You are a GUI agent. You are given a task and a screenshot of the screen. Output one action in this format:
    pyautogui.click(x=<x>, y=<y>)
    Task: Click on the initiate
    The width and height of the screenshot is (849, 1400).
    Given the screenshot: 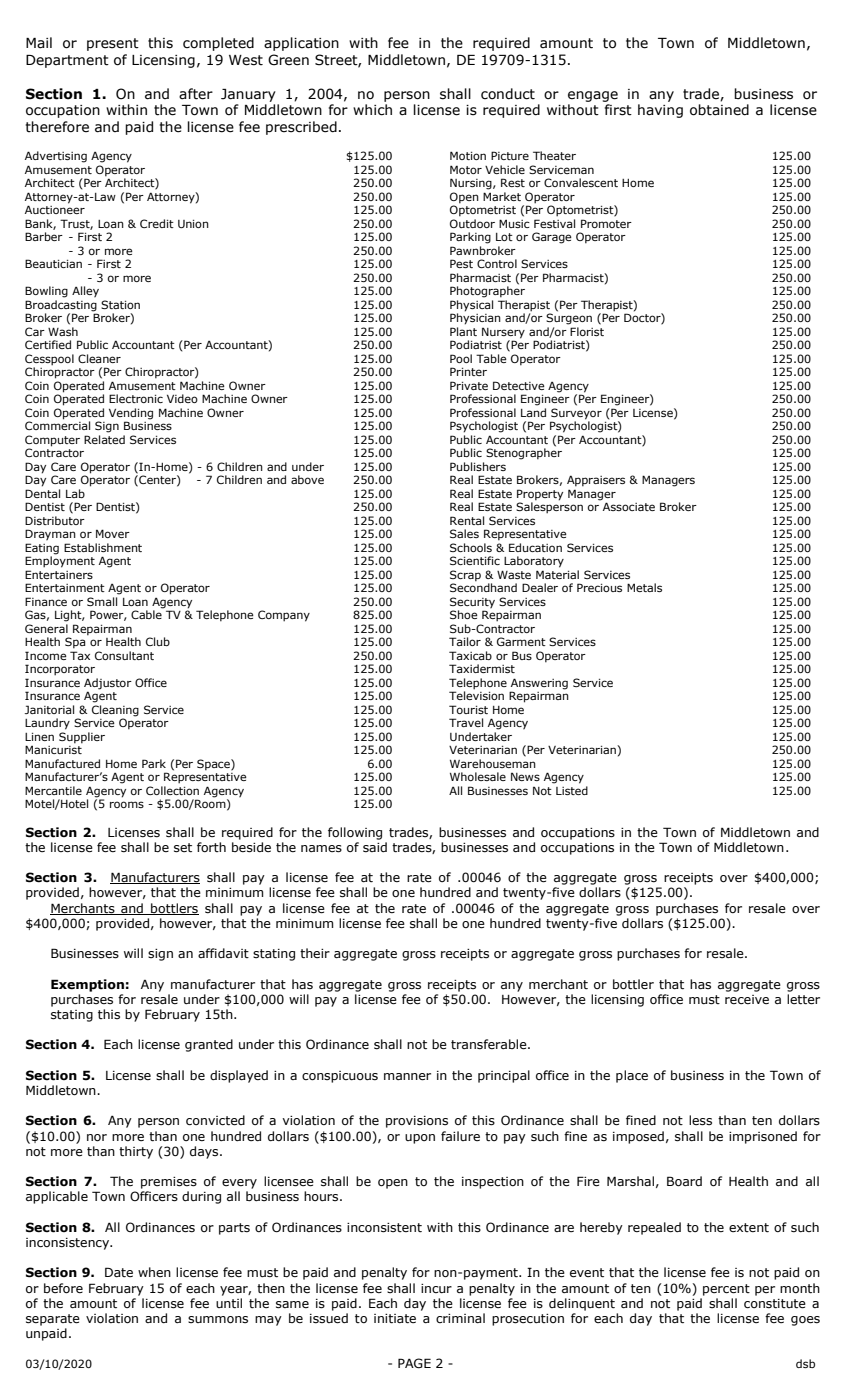 What is the action you would take?
    pyautogui.click(x=395, y=1319)
